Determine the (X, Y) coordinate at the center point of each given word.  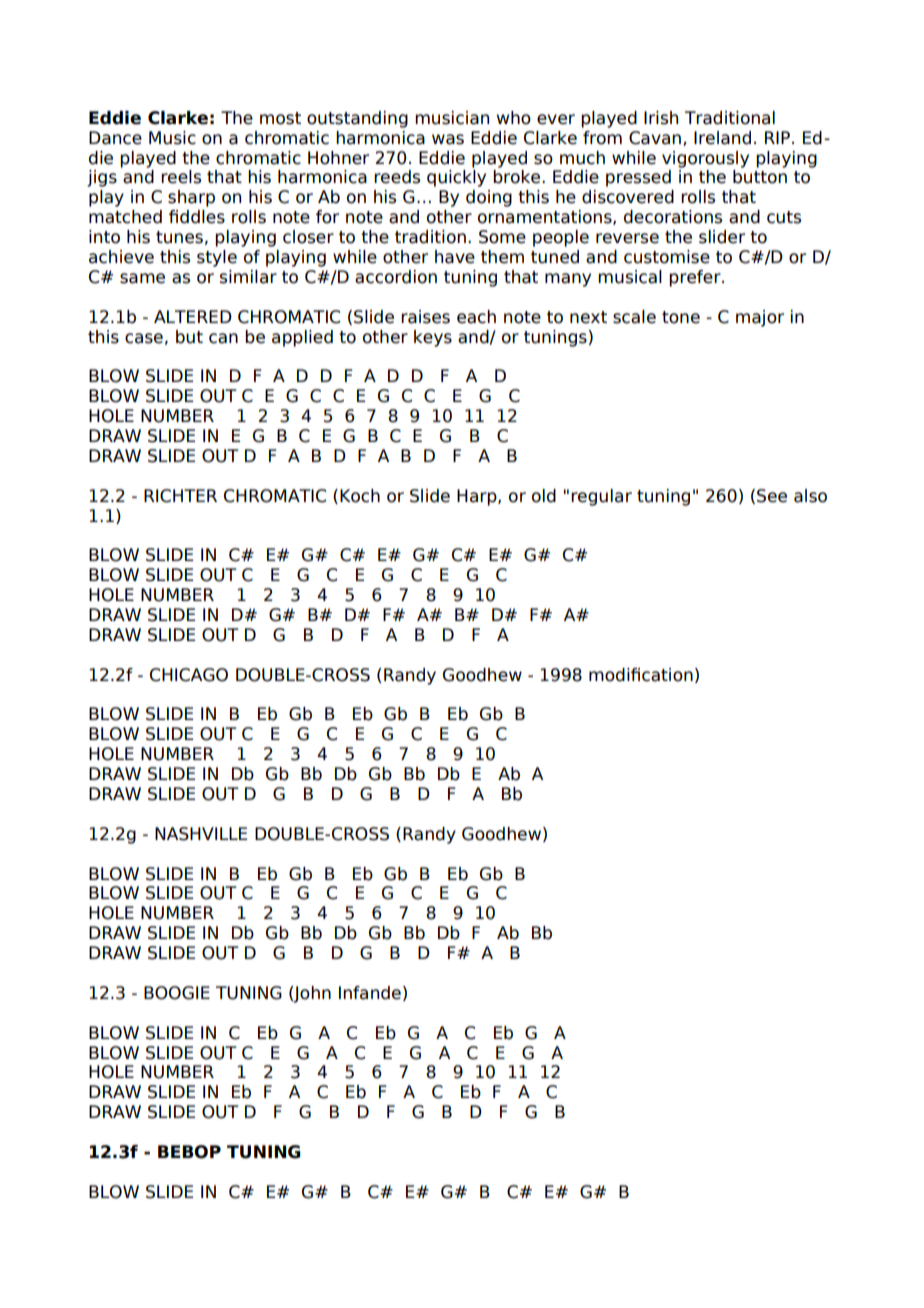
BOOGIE (177, 993)
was (448, 139)
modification (641, 675)
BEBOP (189, 1152)
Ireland (722, 138)
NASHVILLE (201, 834)
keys (433, 338)
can (223, 338)
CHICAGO (189, 675)
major (760, 318)
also (810, 496)
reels (181, 177)
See (772, 496)
